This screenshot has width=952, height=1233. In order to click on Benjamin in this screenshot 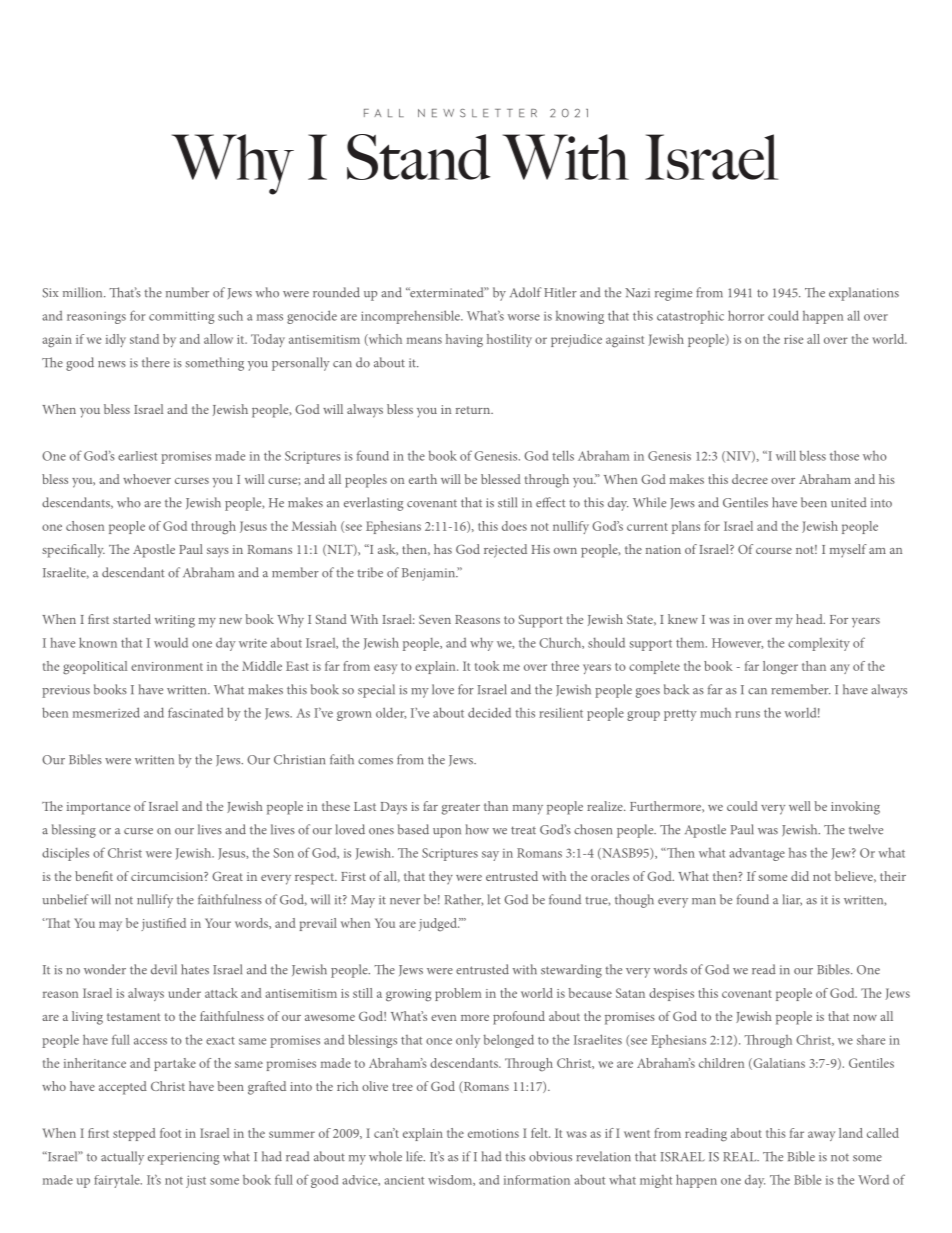, I will do `click(430, 574)`.
